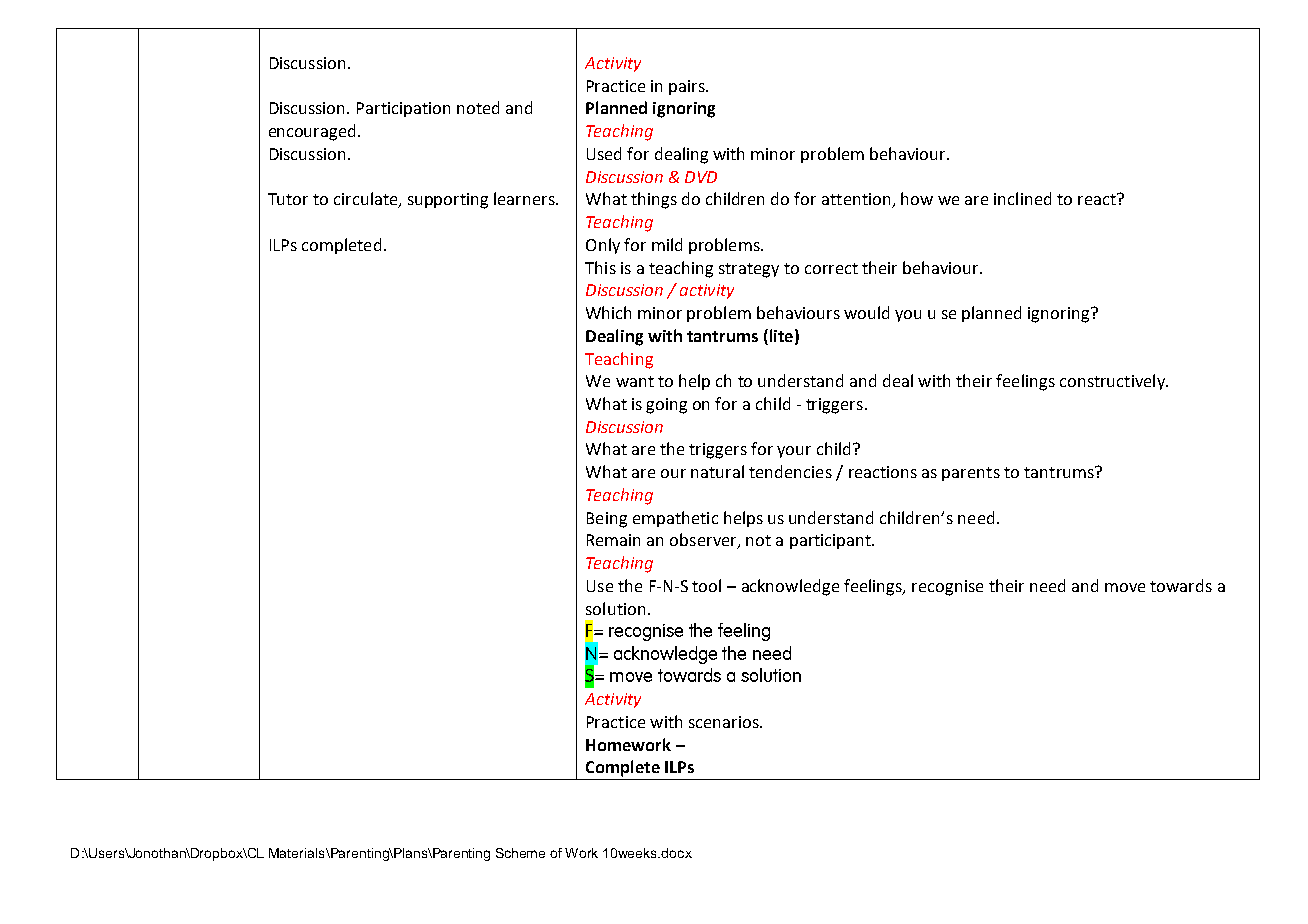  I want to click on Scheme, so click(520, 853).
